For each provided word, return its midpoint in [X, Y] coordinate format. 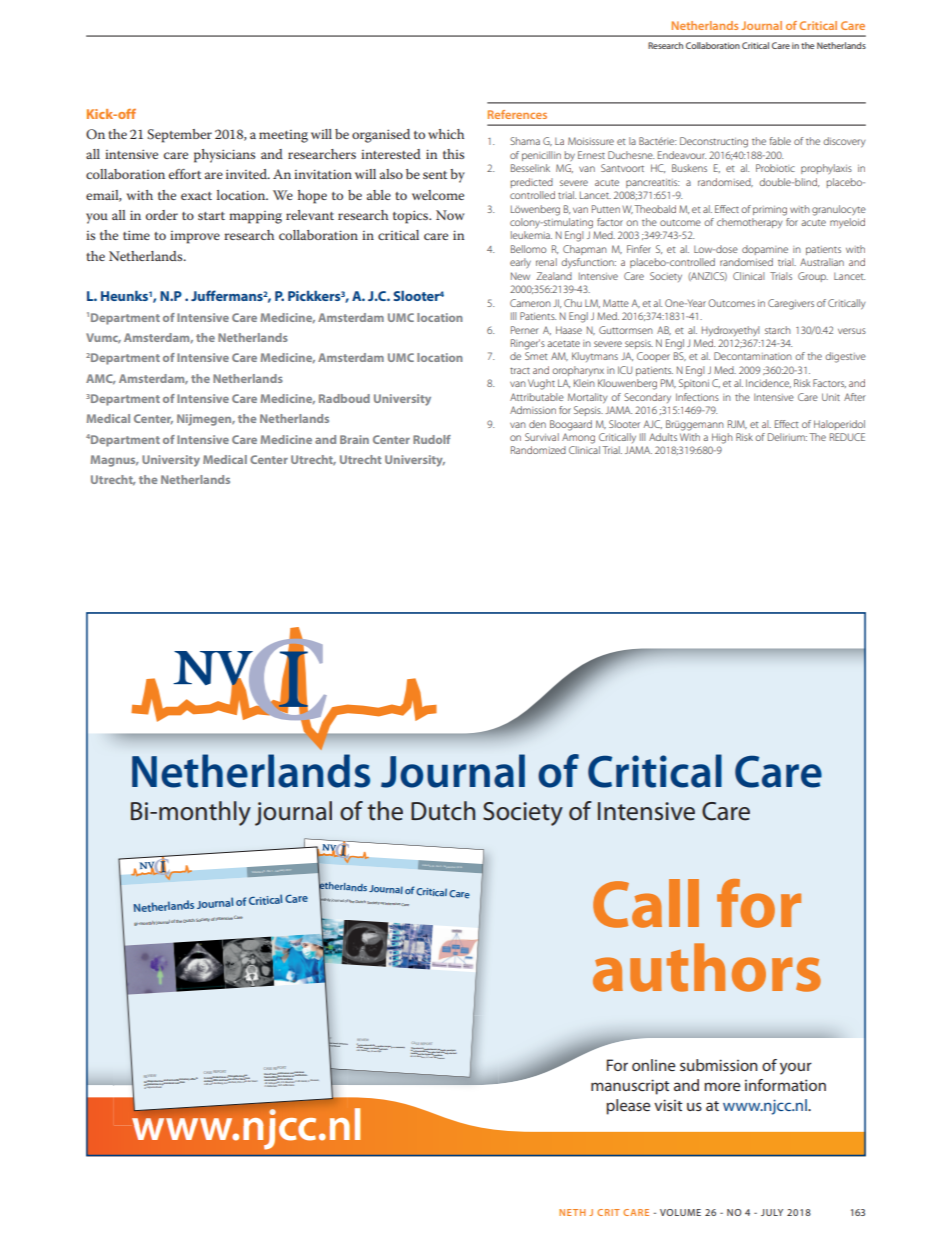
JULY [772, 1212]
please [628, 1107]
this [453, 154]
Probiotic [775, 168]
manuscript [630, 1087]
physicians [224, 156]
